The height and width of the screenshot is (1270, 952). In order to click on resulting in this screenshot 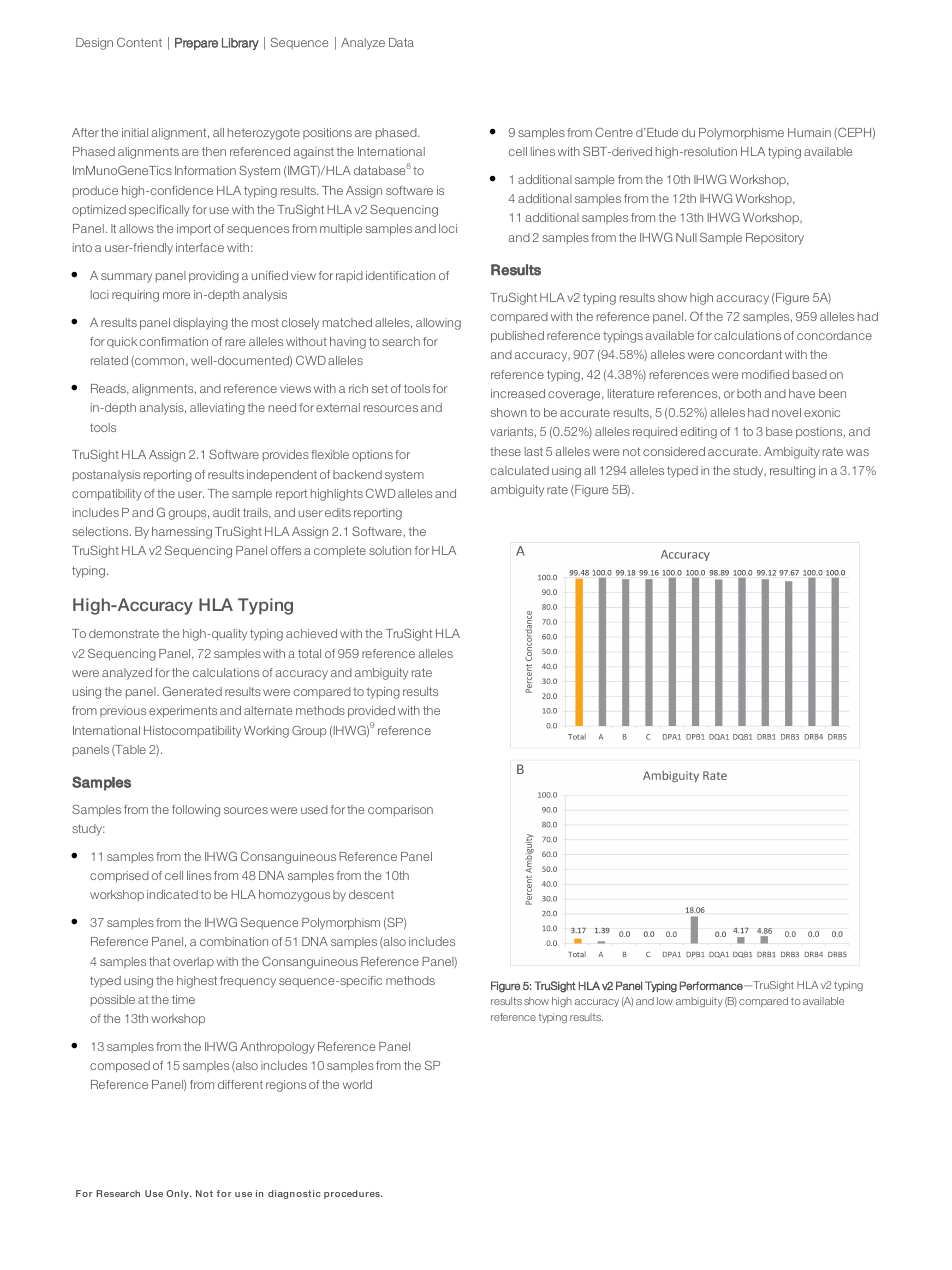, I will do `click(792, 472)`.
